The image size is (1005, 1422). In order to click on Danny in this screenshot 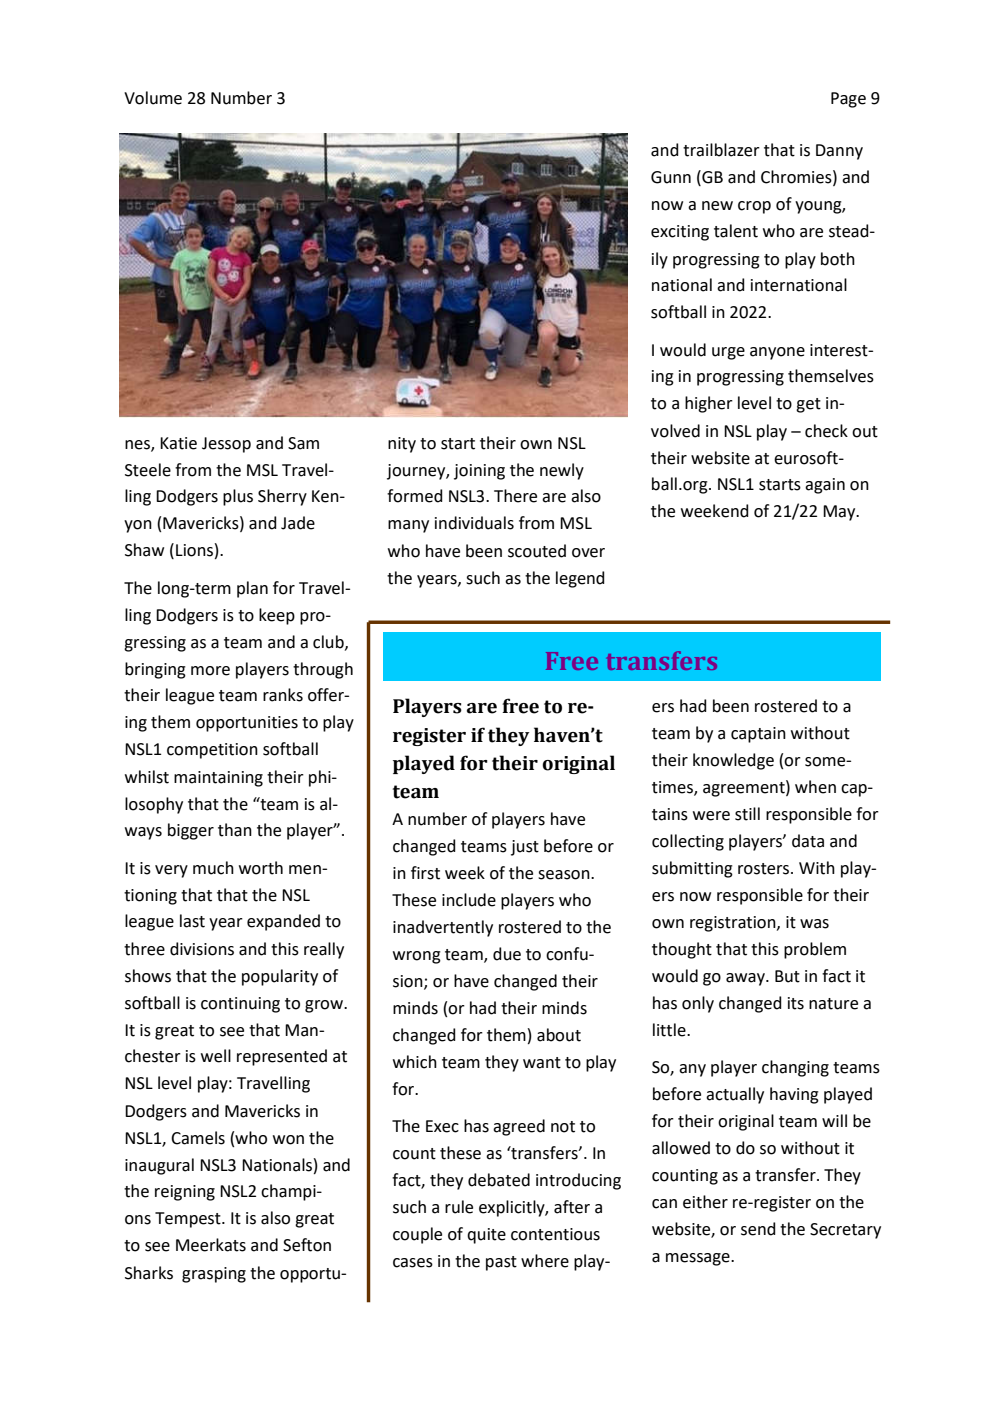, I will do `click(839, 152)`.
